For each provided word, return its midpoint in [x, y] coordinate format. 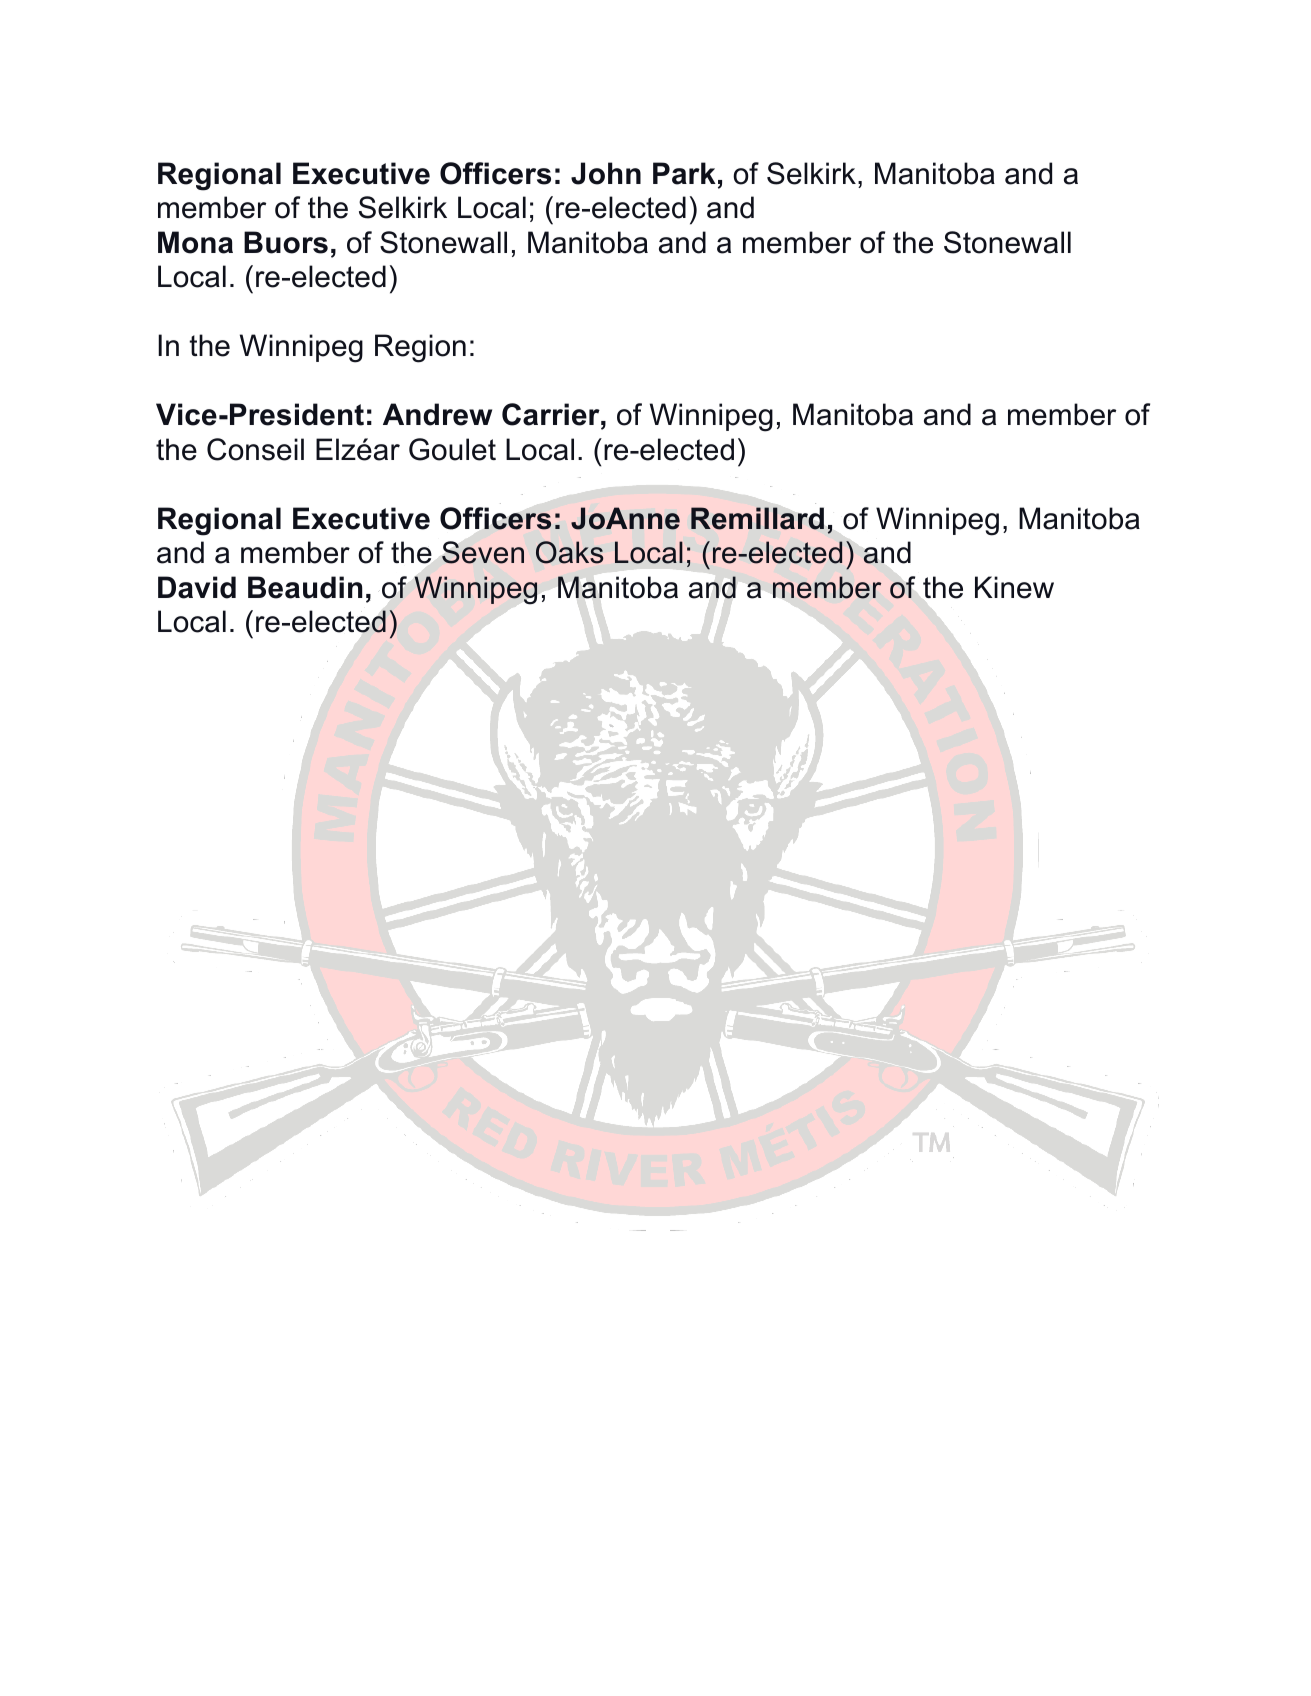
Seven [483, 552]
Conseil [255, 449]
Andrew [437, 414]
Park [684, 173]
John [606, 173]
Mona [195, 242]
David [197, 587]
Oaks [569, 552]
